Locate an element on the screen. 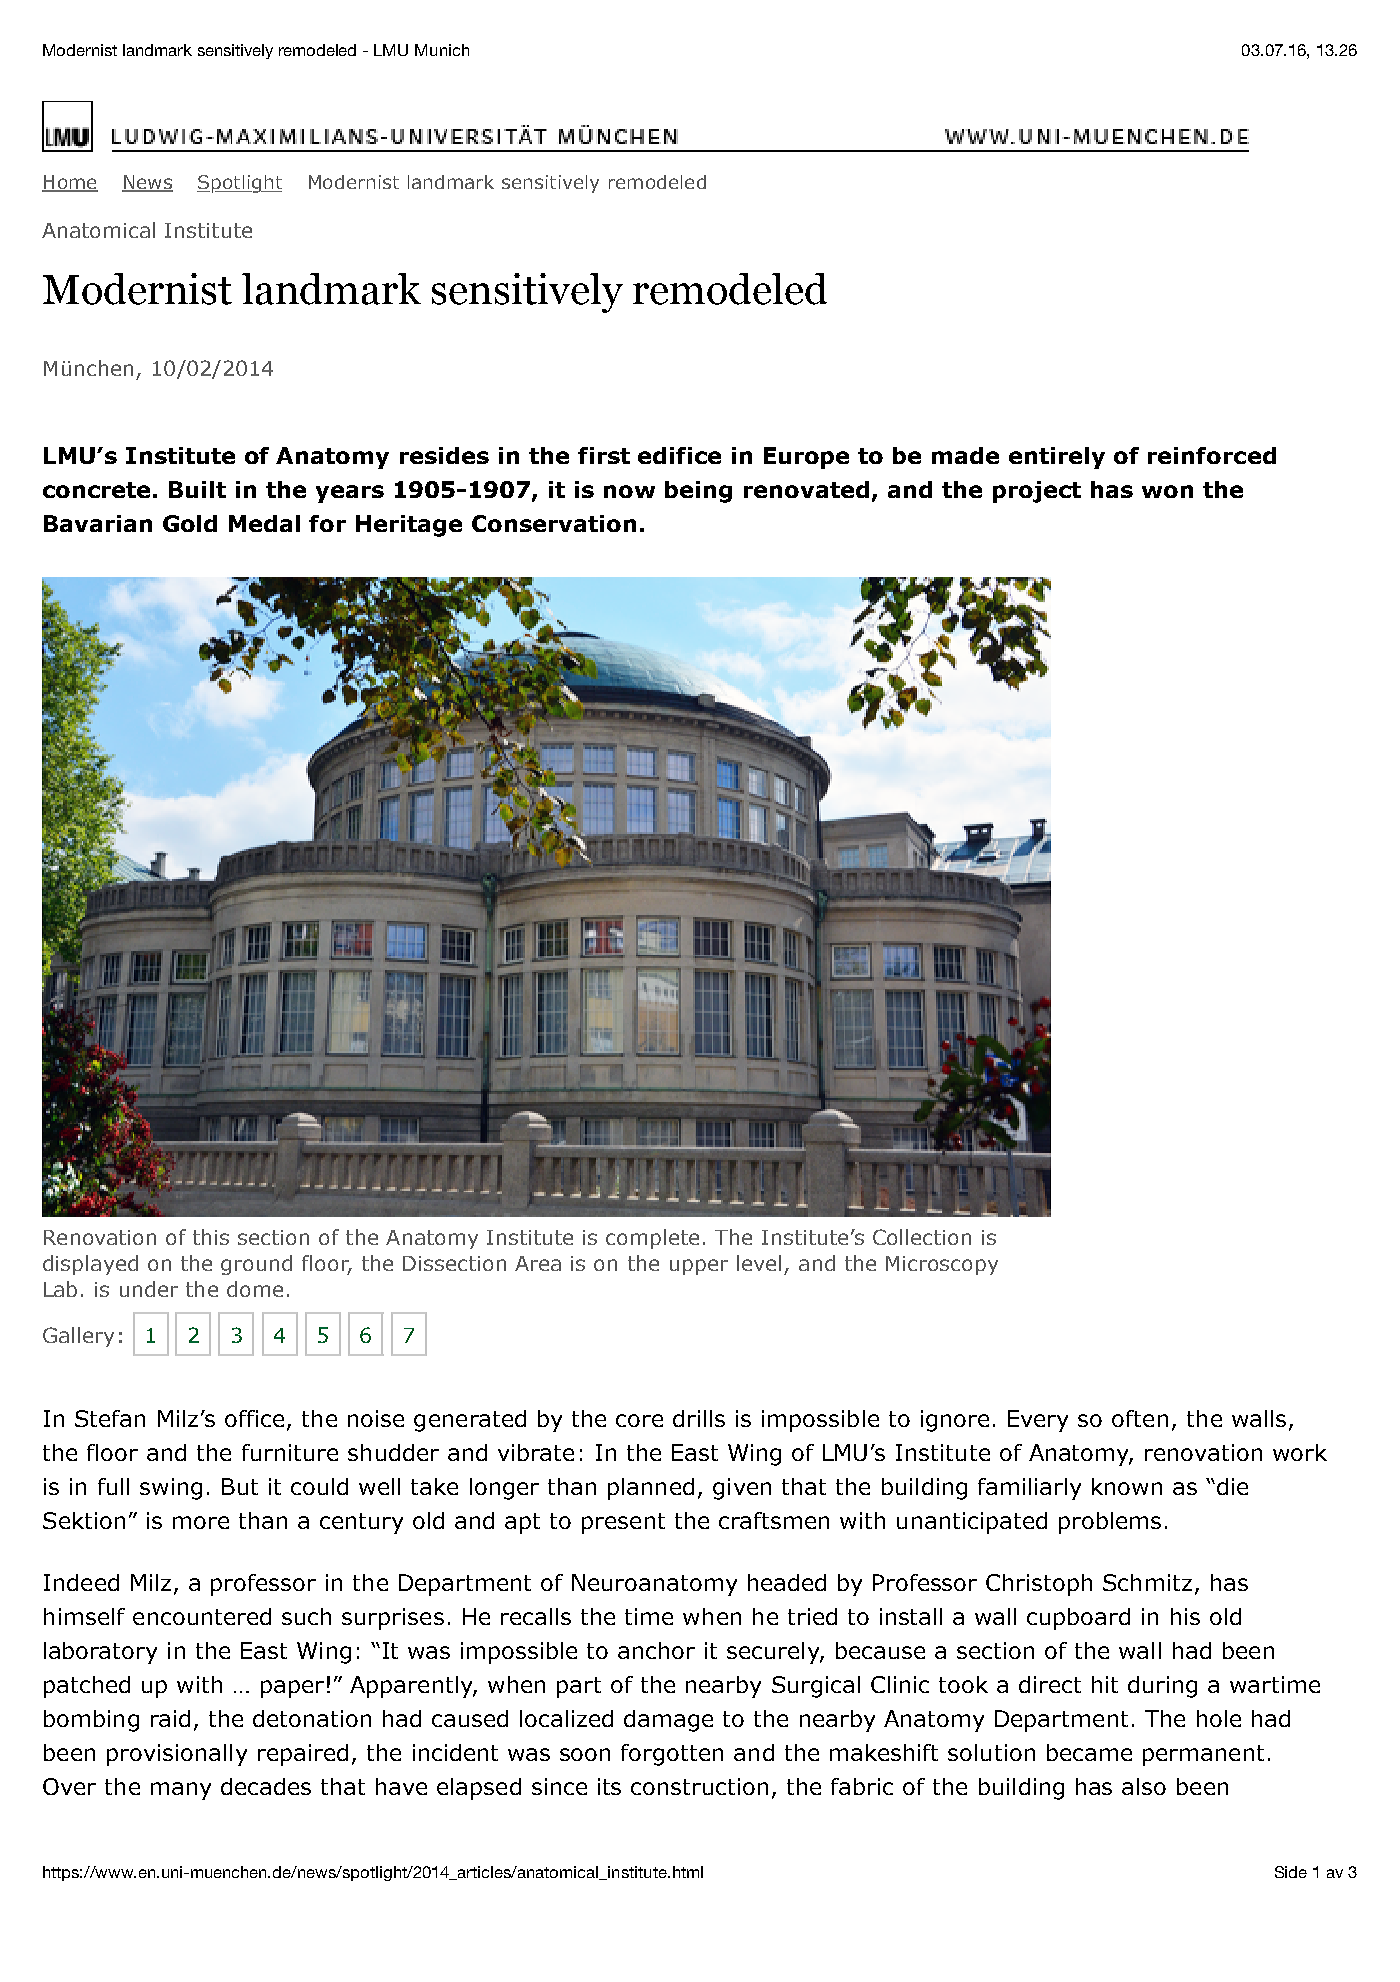  Home is located at coordinates (70, 183).
